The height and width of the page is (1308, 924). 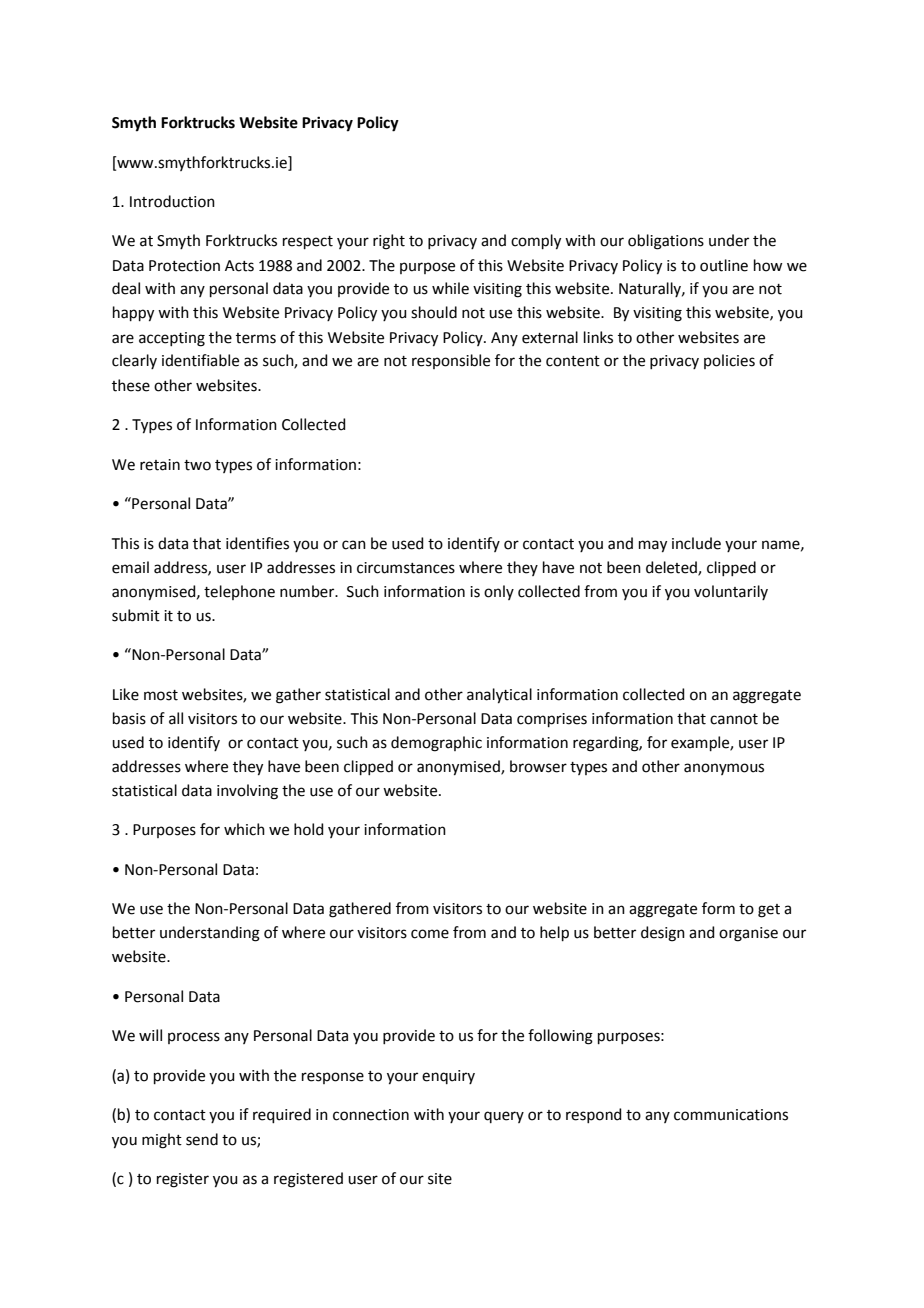 I want to click on Introduction, so click(x=172, y=201).
